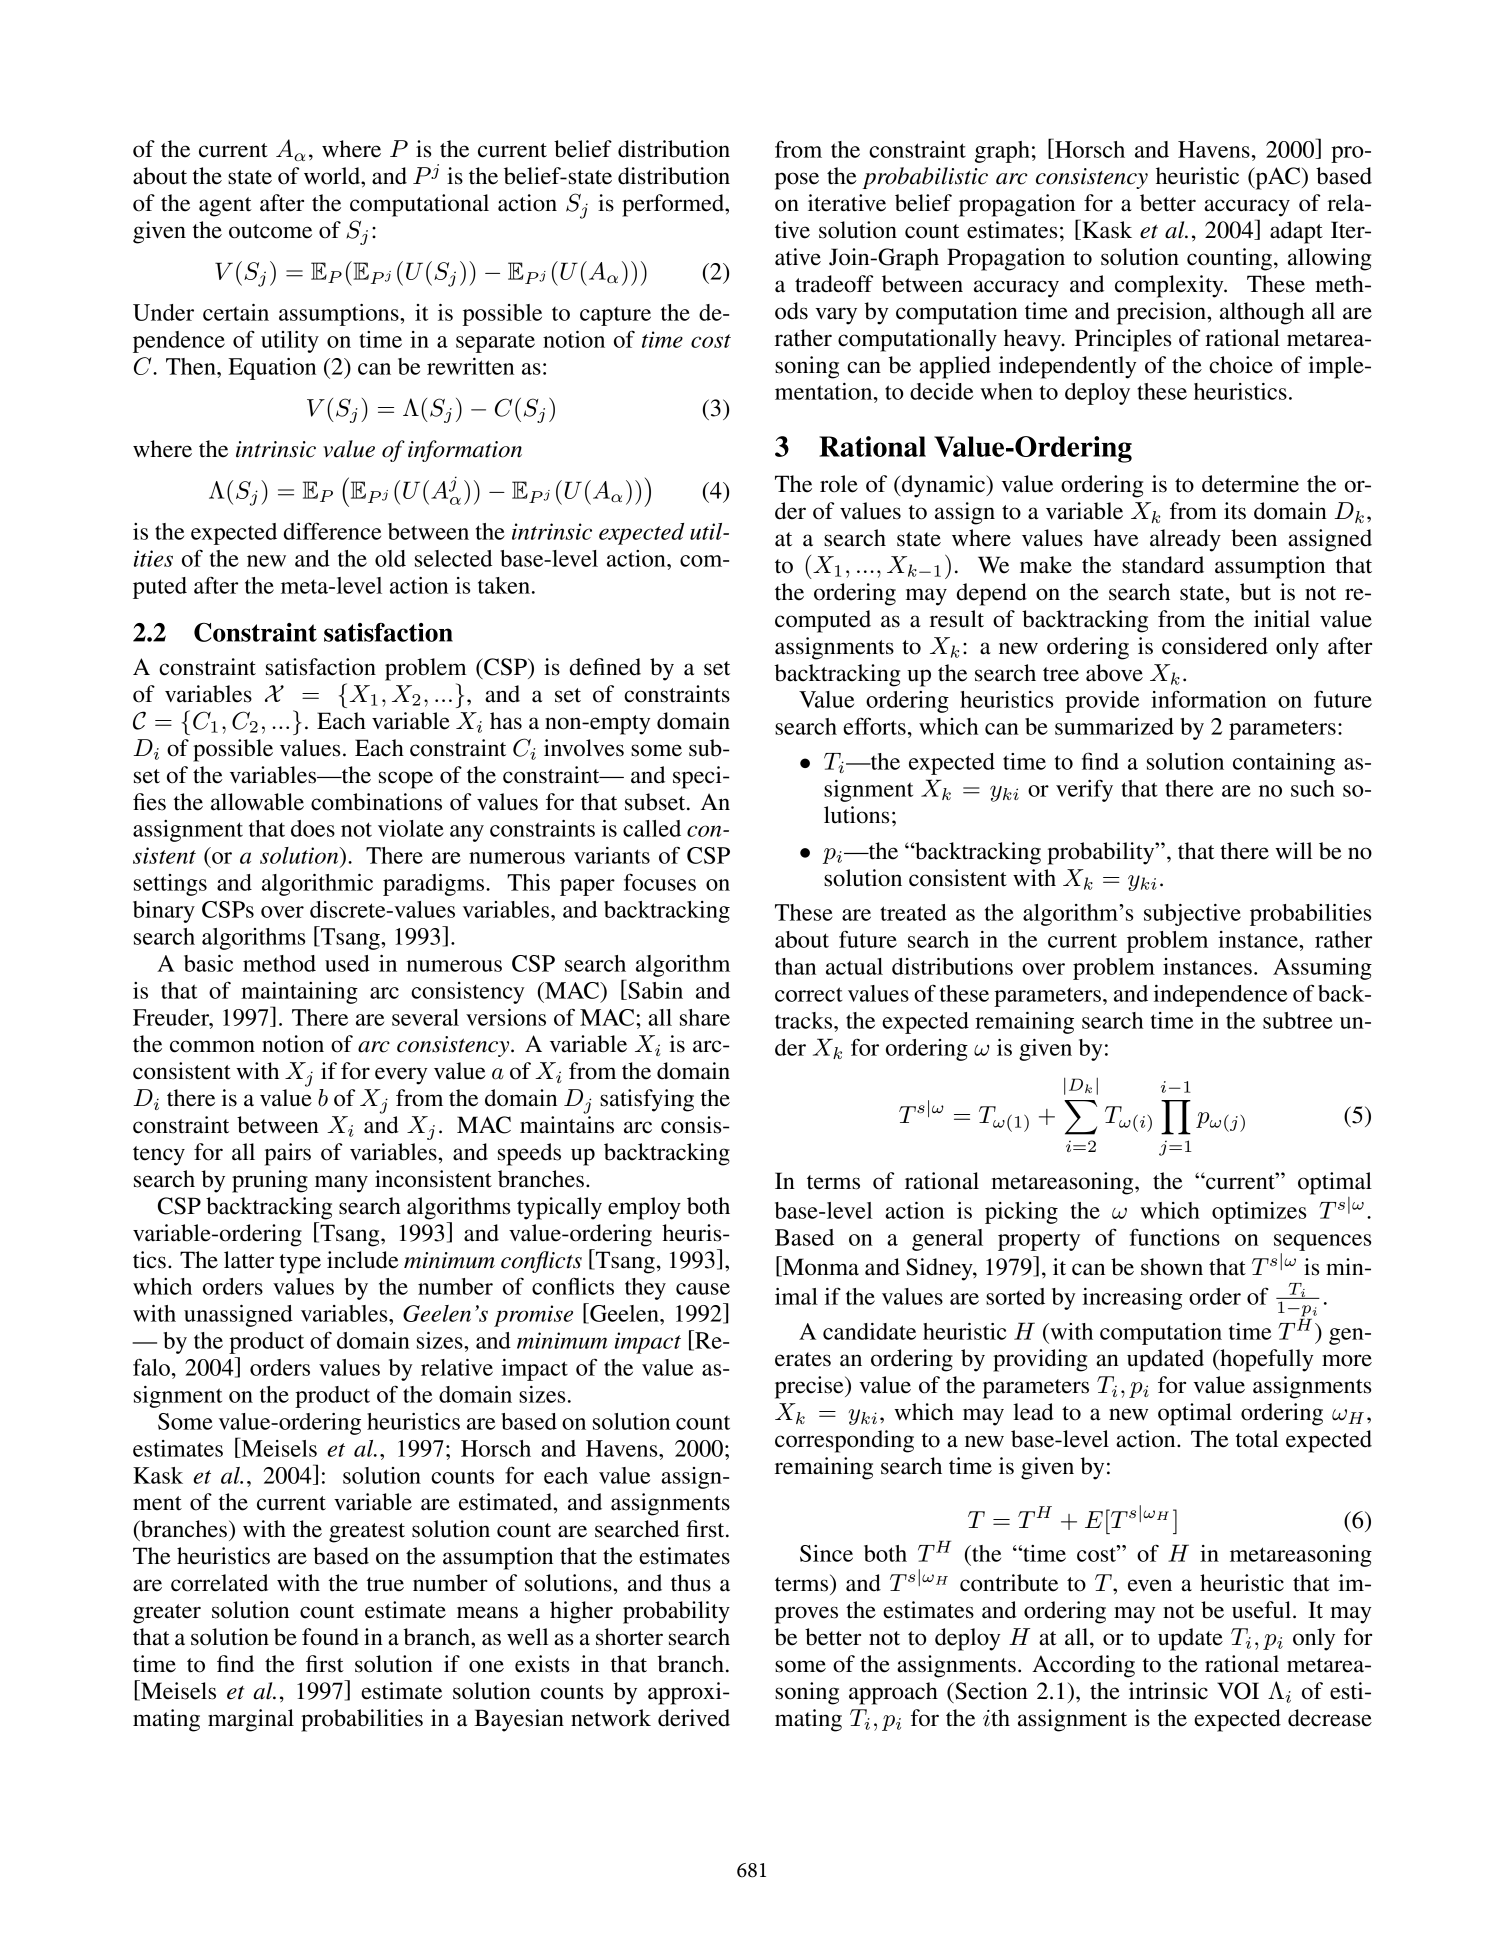 The width and height of the image is (1505, 1947). What do you see at coordinates (1322, 969) in the image?
I see `Assuming` at bounding box center [1322, 969].
